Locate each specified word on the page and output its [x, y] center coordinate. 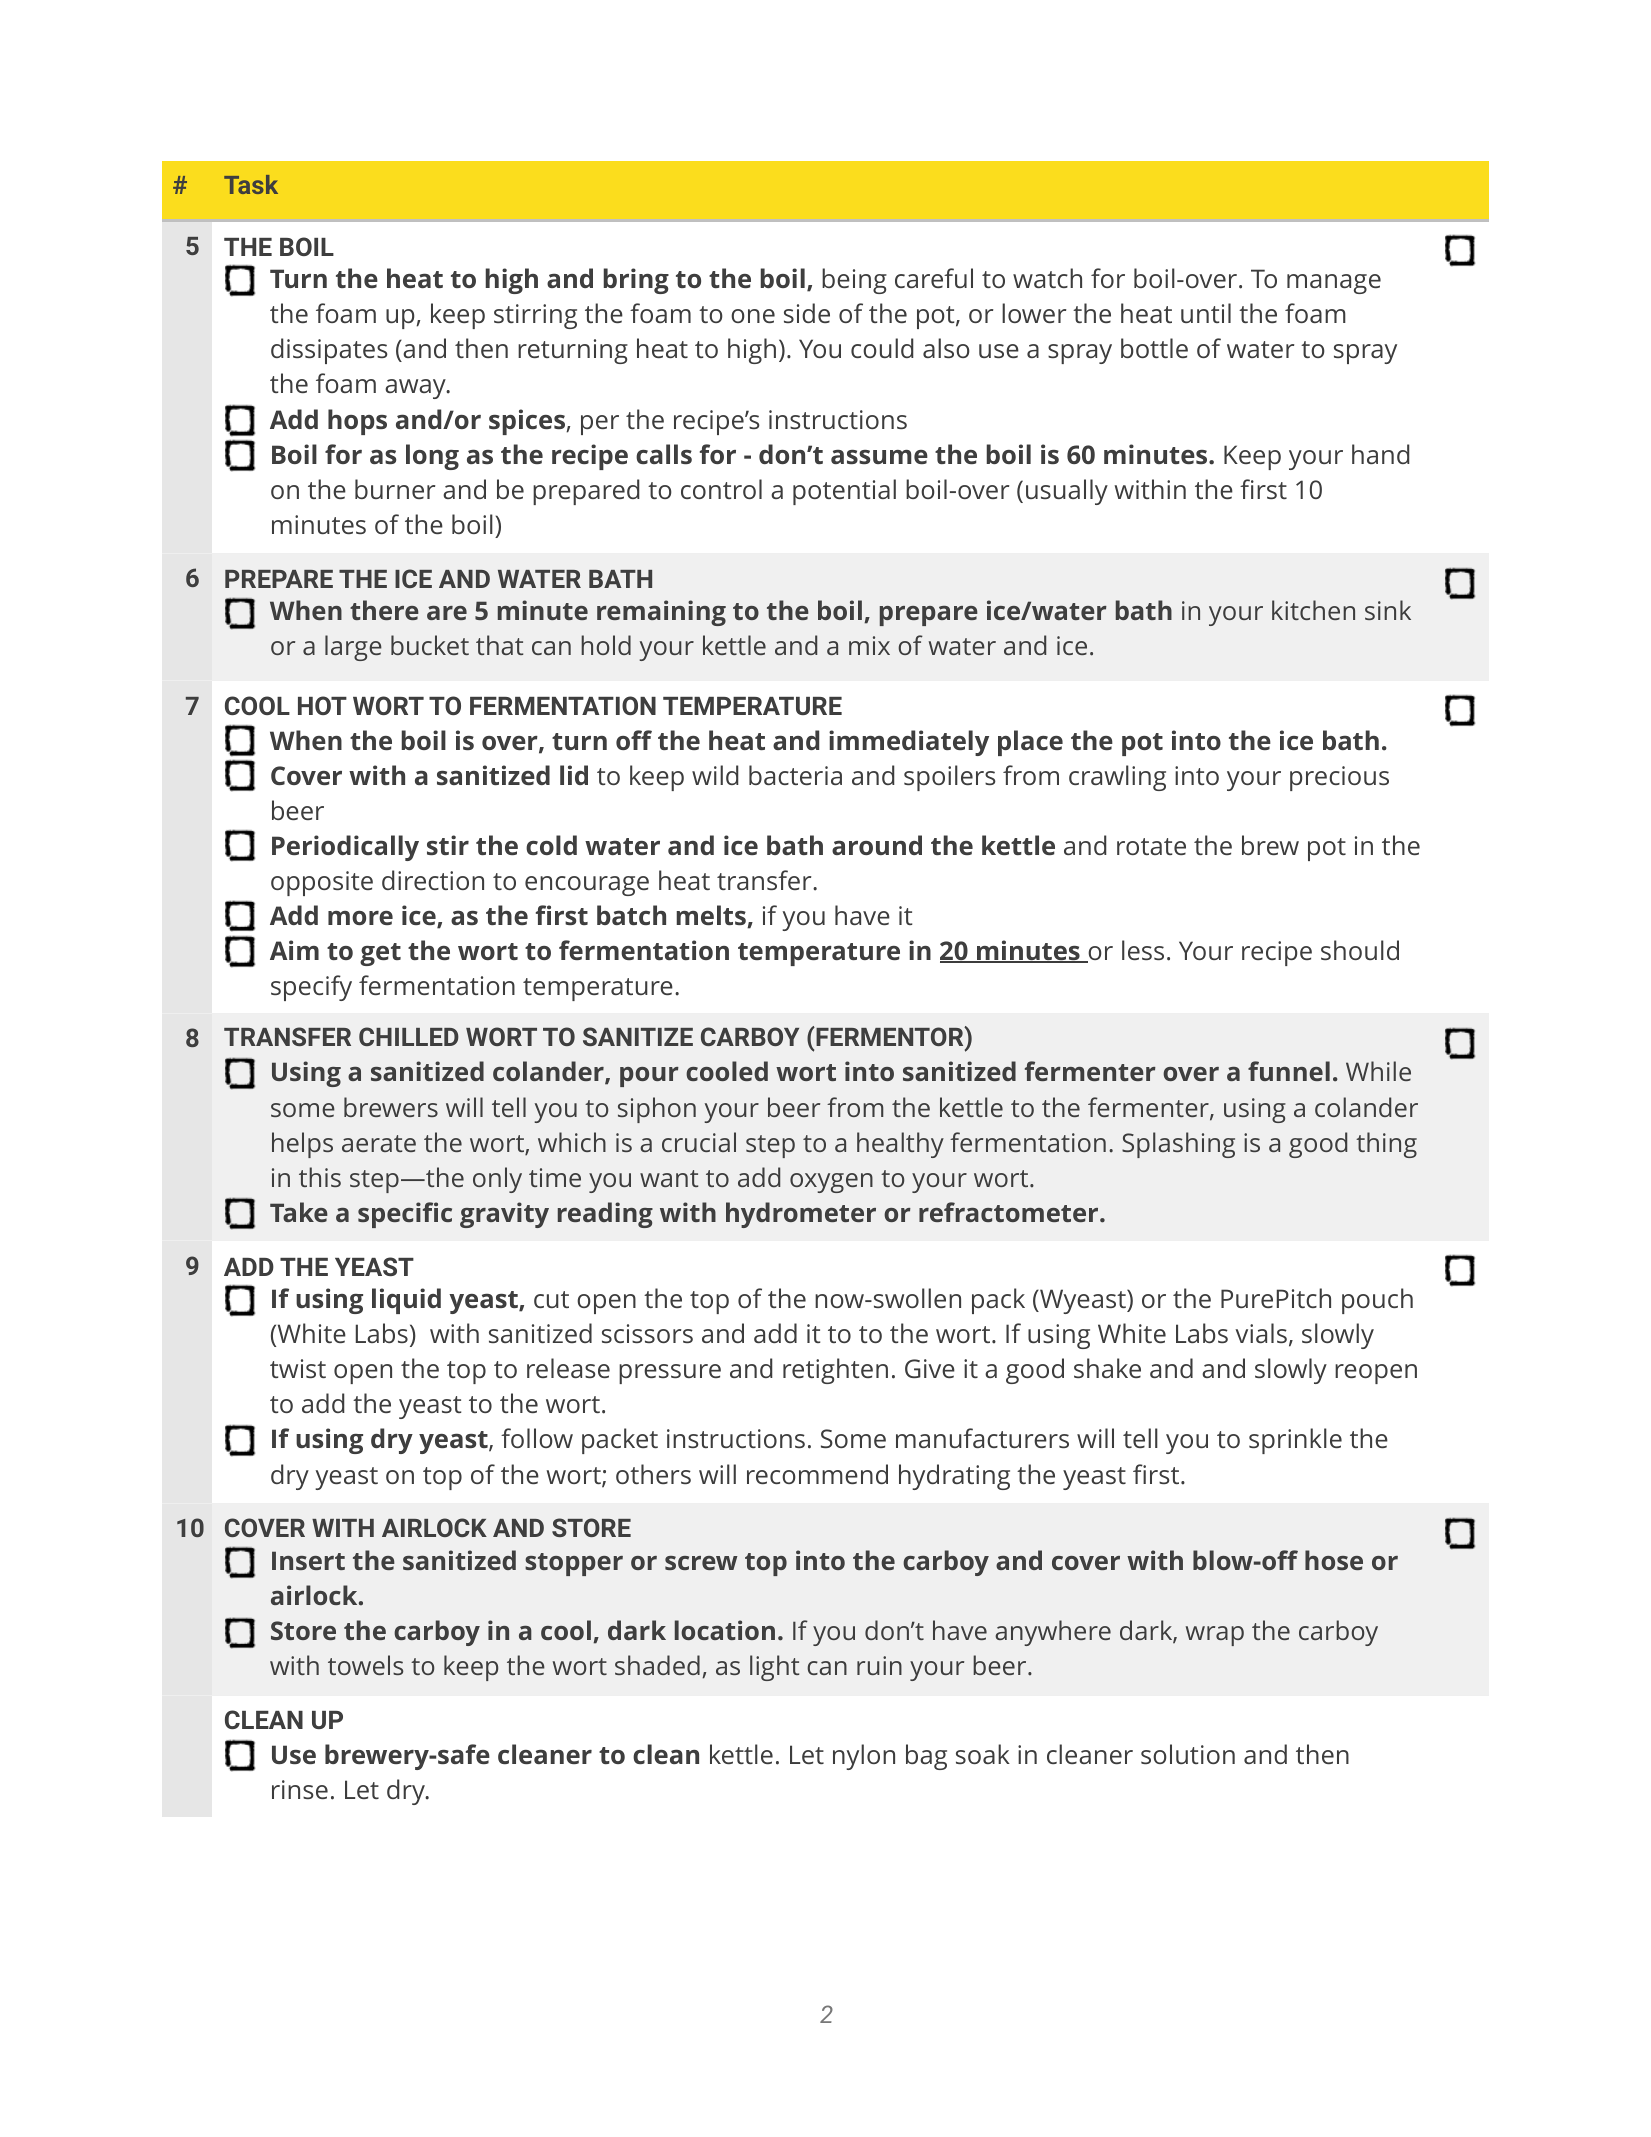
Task [251, 184]
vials [1261, 1333]
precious [1339, 778]
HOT [322, 705]
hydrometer [801, 1215]
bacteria [795, 775]
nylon [864, 1757]
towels [365, 1665]
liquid [406, 1301]
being [854, 281]
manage [1334, 284]
